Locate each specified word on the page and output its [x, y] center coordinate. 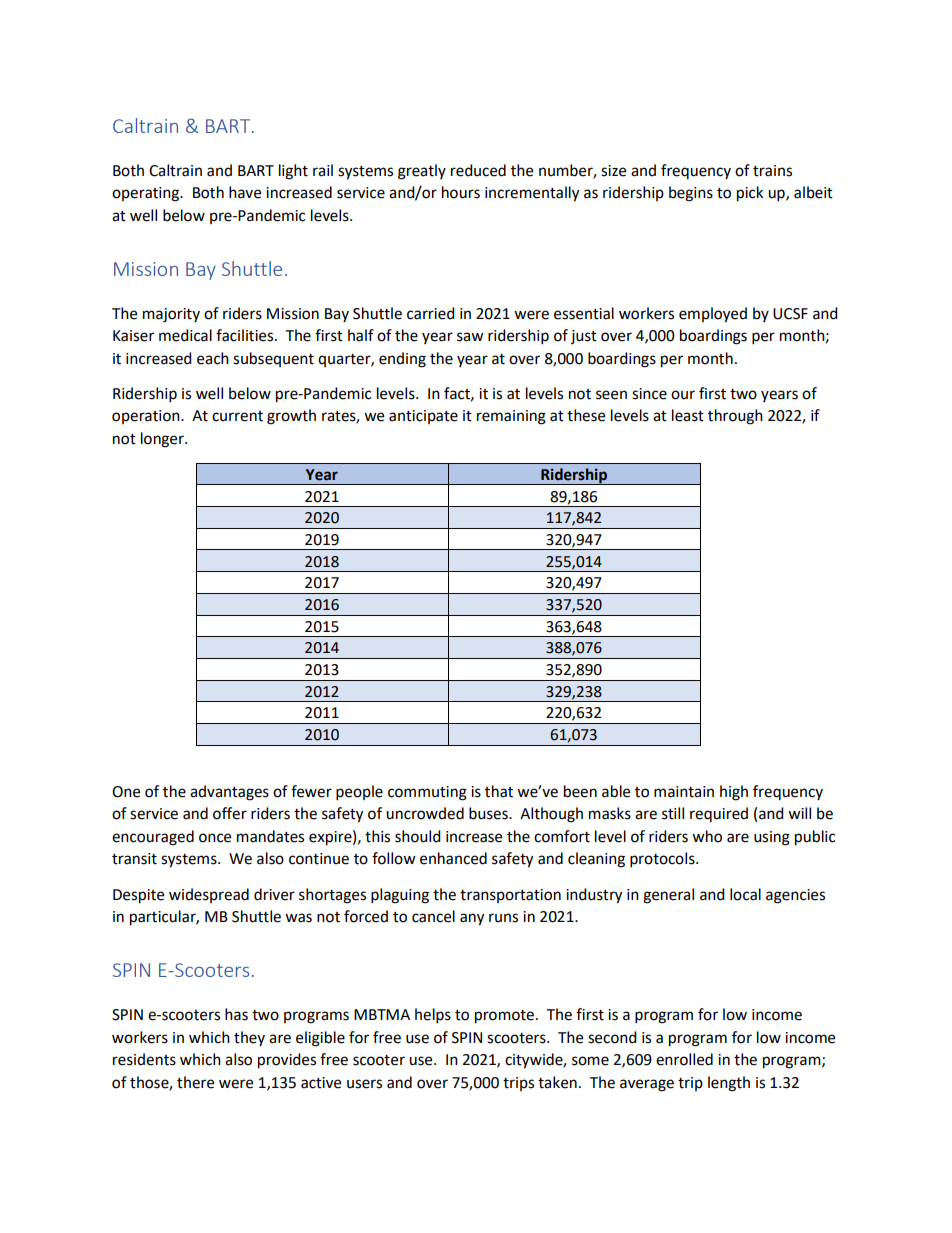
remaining [511, 417]
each [213, 358]
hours [461, 192]
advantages [229, 793]
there [195, 1082]
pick [750, 194]
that [499, 791]
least [688, 415]
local [745, 894]
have [245, 192]
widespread [209, 895]
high [734, 793]
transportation [510, 896]
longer [163, 440]
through [735, 417]
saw [470, 337]
